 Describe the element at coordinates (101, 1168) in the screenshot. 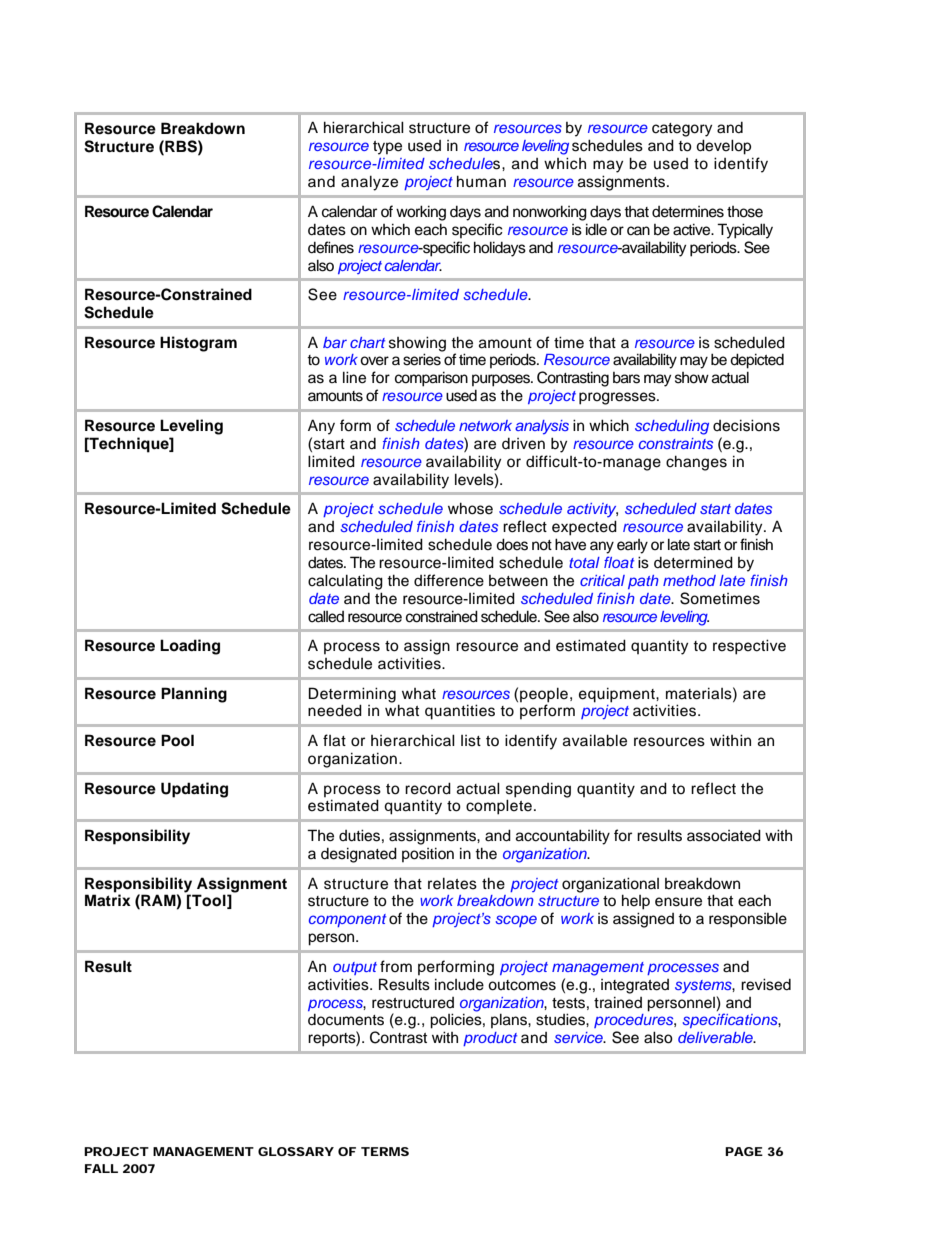

I see `FALL` at that location.
